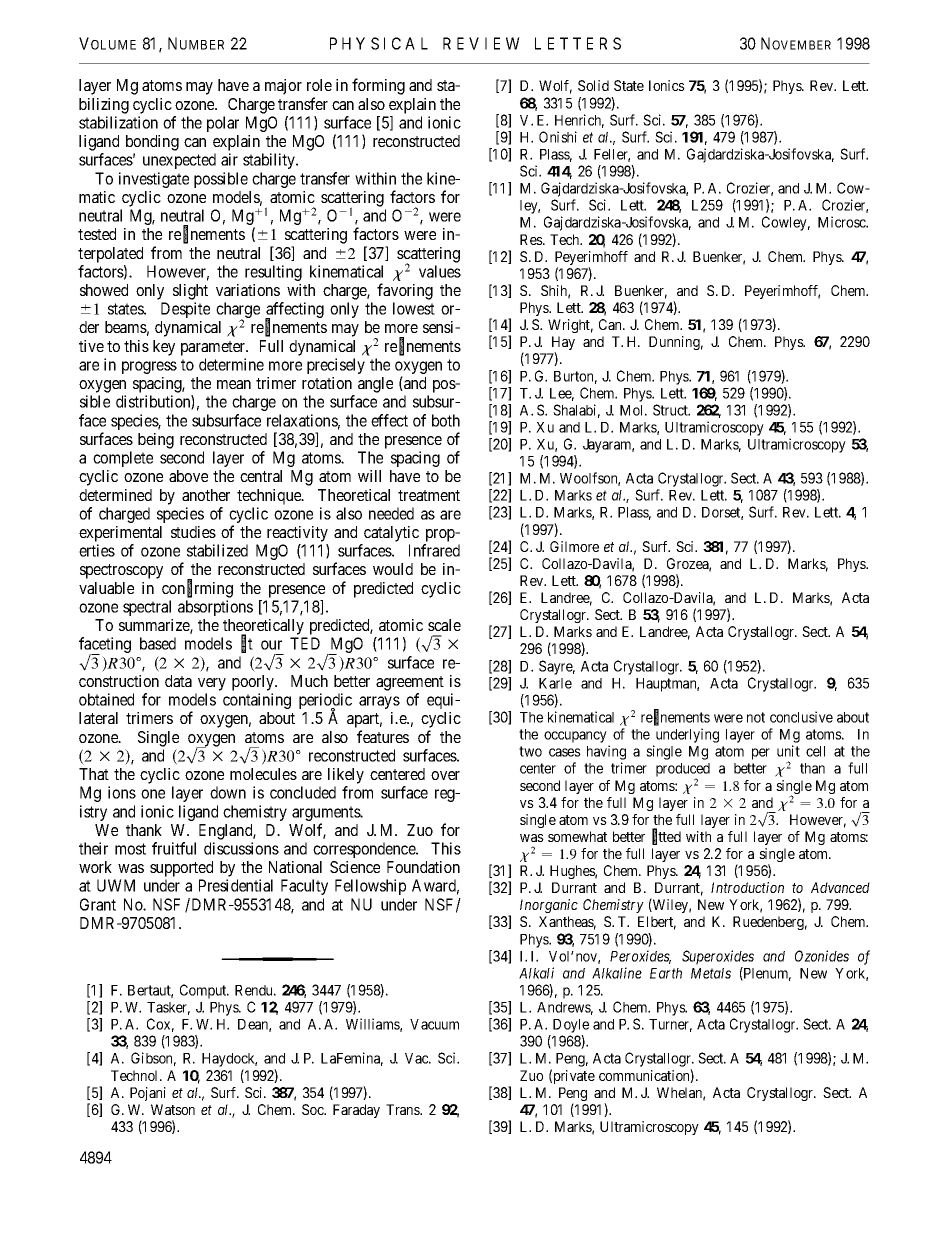  Describe the element at coordinates (788, 751) in the screenshot. I see `unit` at that location.
